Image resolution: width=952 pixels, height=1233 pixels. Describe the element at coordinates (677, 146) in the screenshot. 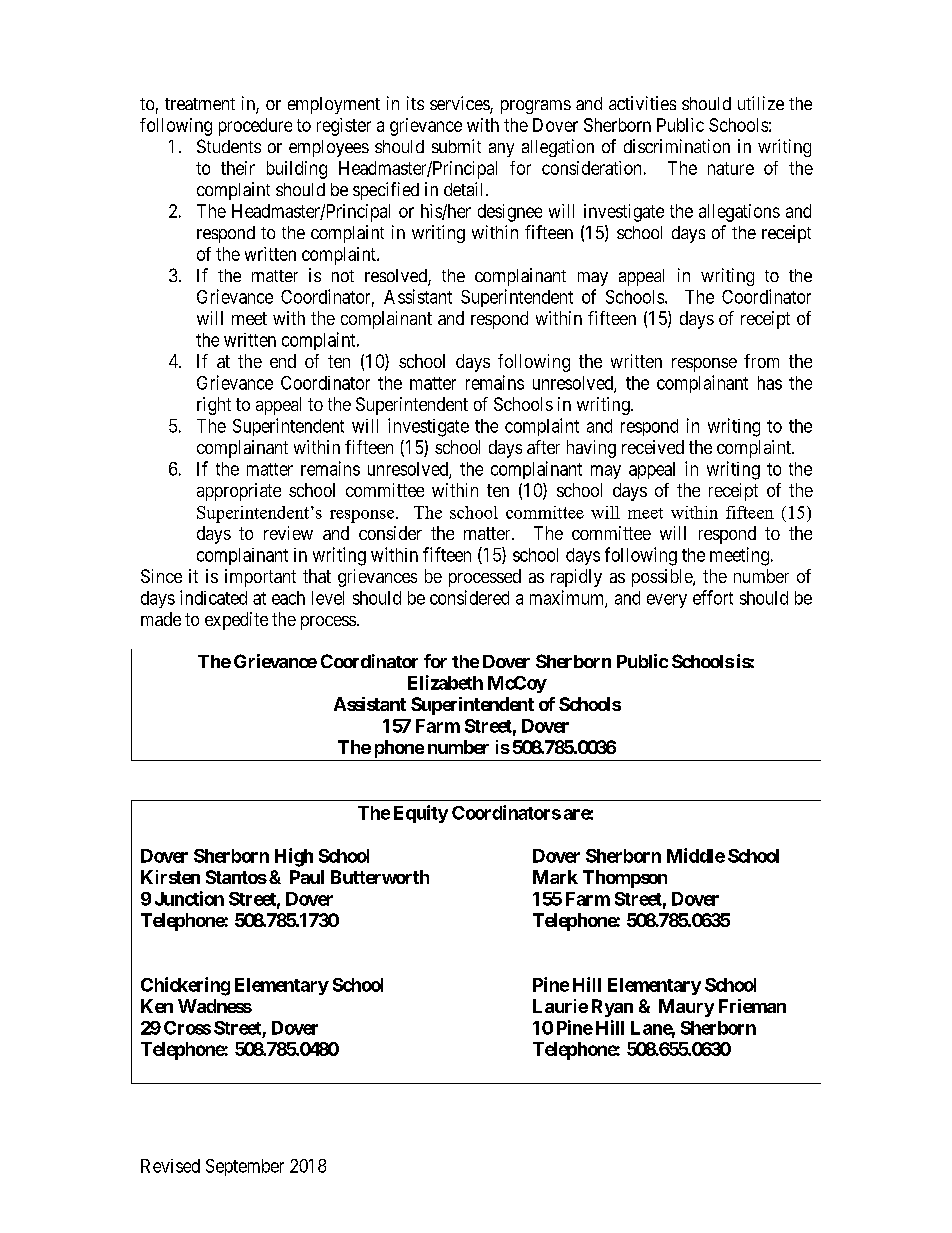

I see `discrimination` at that location.
